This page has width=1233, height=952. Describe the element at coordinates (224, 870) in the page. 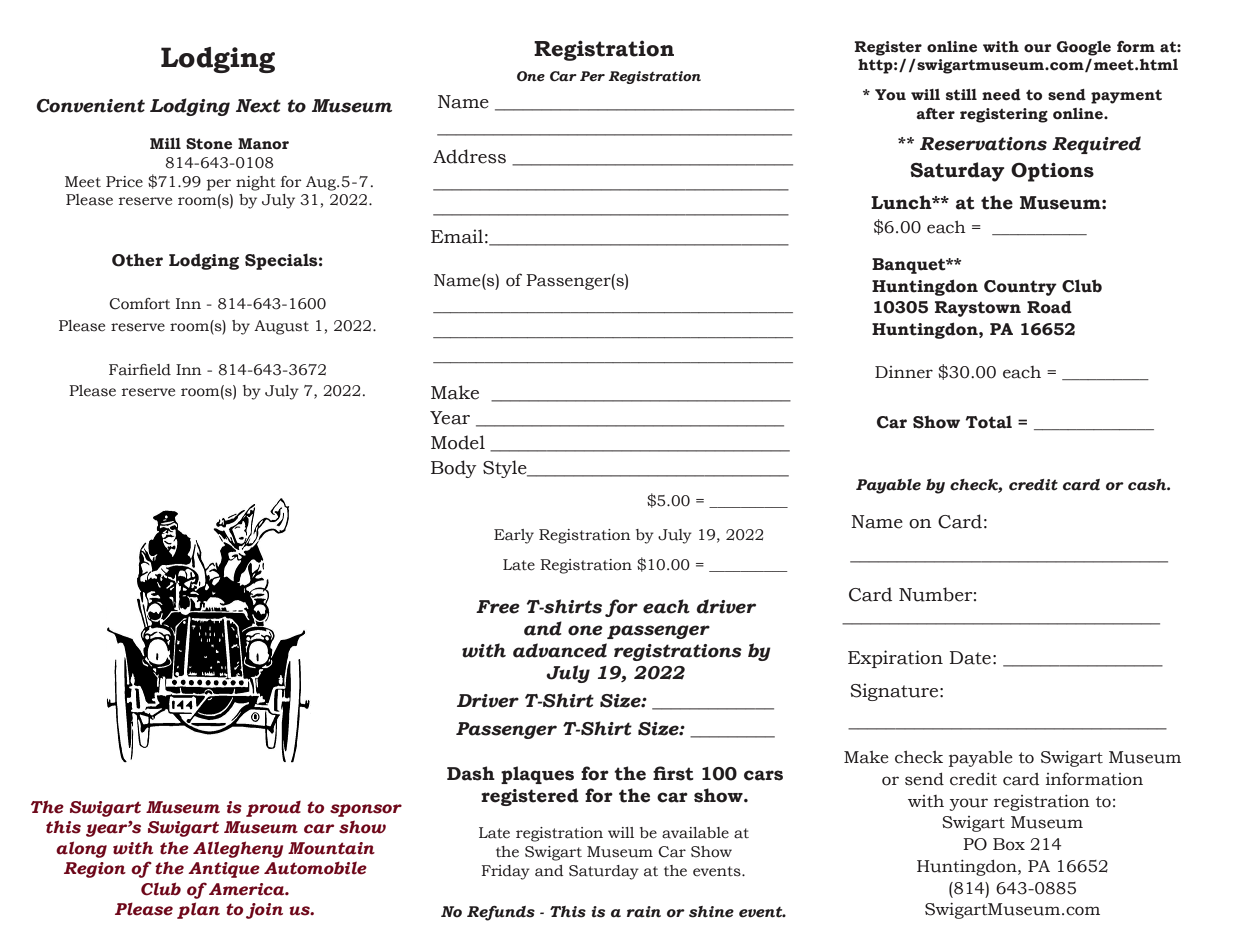

I see `Antique` at that location.
